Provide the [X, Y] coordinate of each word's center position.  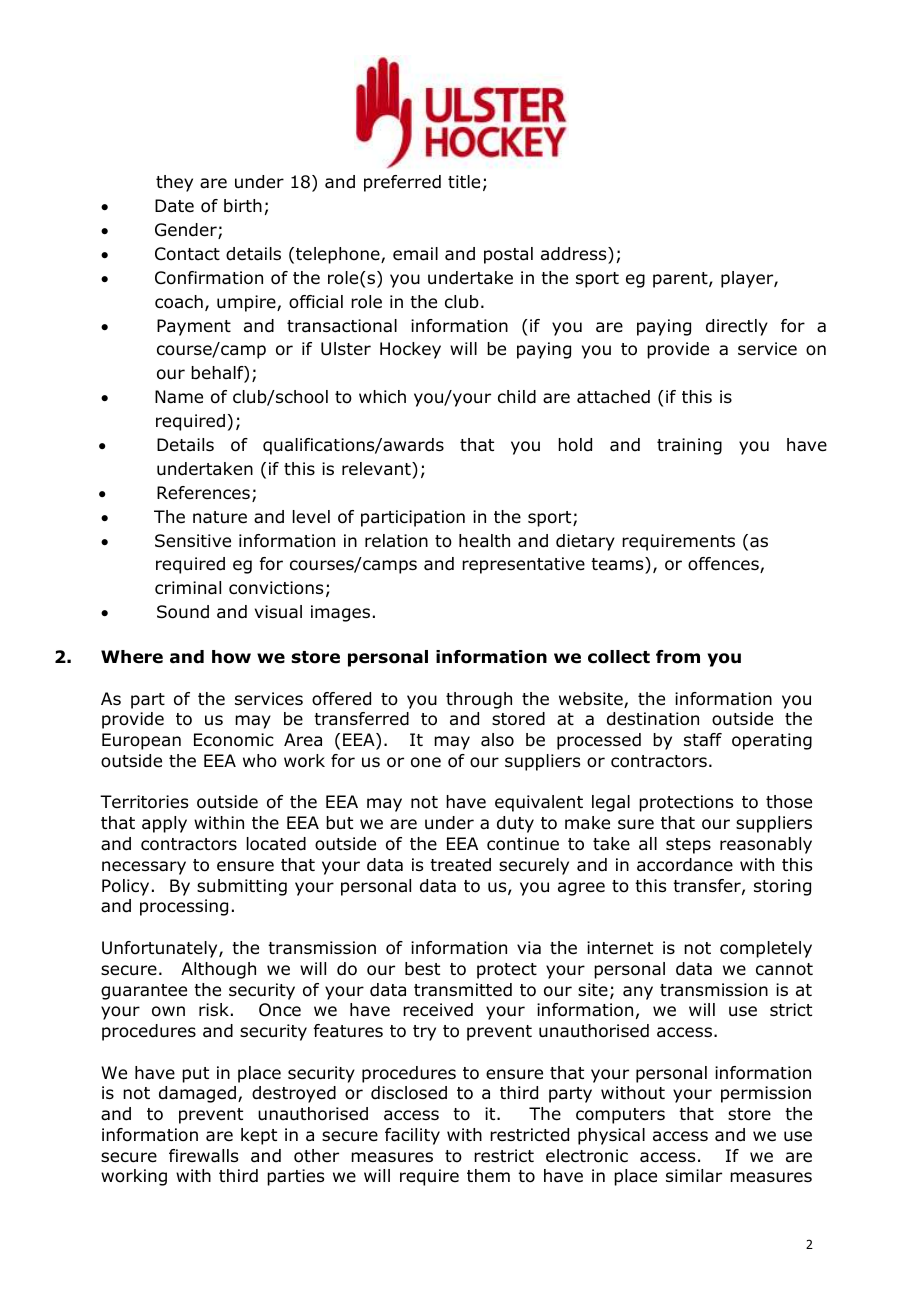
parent [681, 280]
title [464, 182]
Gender [187, 231]
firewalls [203, 1156]
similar [694, 1176]
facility [412, 1136]
